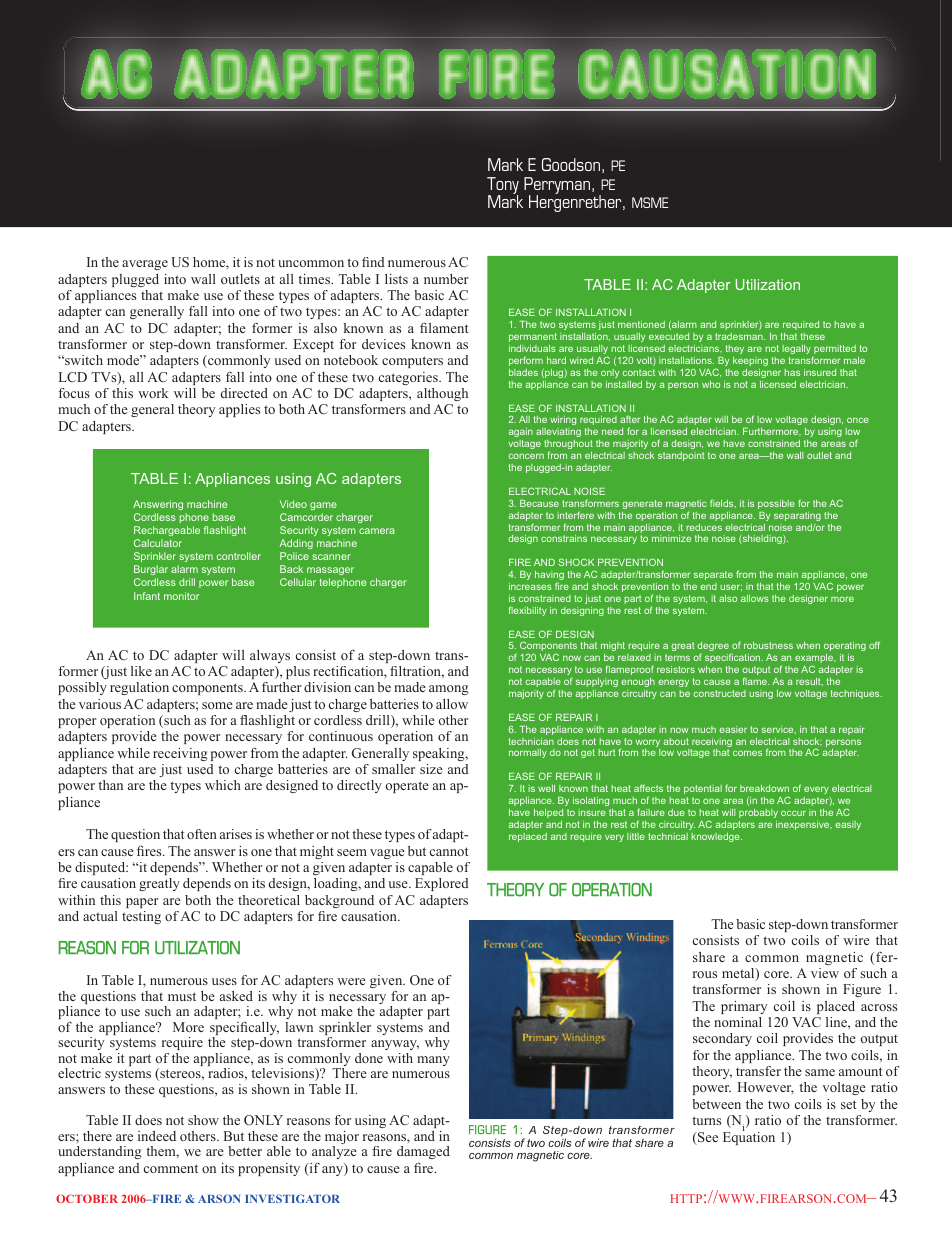  What do you see at coordinates (815, 660) in the page?
I see `example` at bounding box center [815, 660].
